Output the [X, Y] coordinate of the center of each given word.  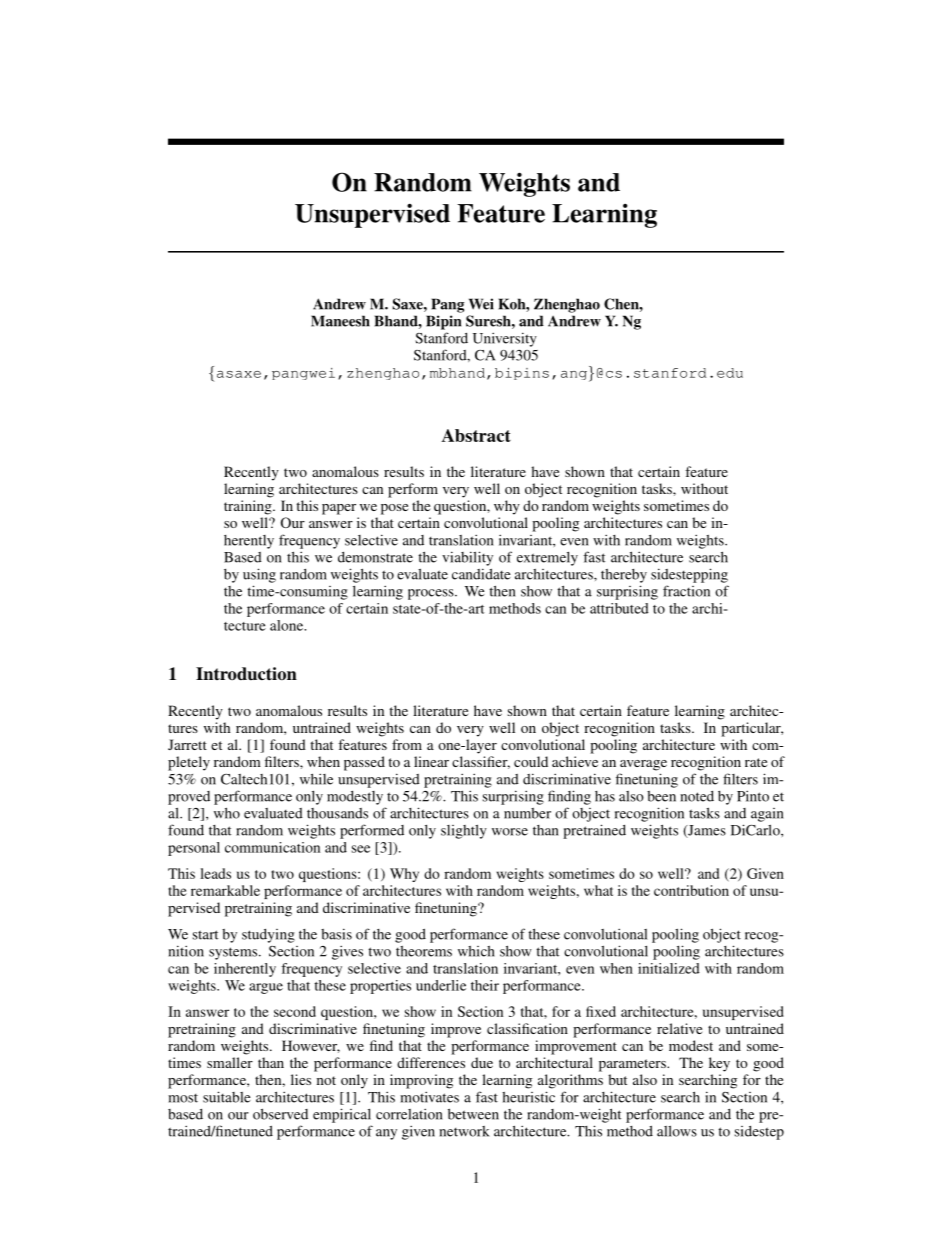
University [505, 339]
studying [268, 936]
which [476, 951]
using [259, 575]
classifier [481, 762]
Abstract [476, 435]
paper [339, 509]
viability [467, 558]
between [473, 1114]
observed [280, 1114]
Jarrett [187, 744]
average [643, 765]
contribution [691, 890]
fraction [686, 591]
